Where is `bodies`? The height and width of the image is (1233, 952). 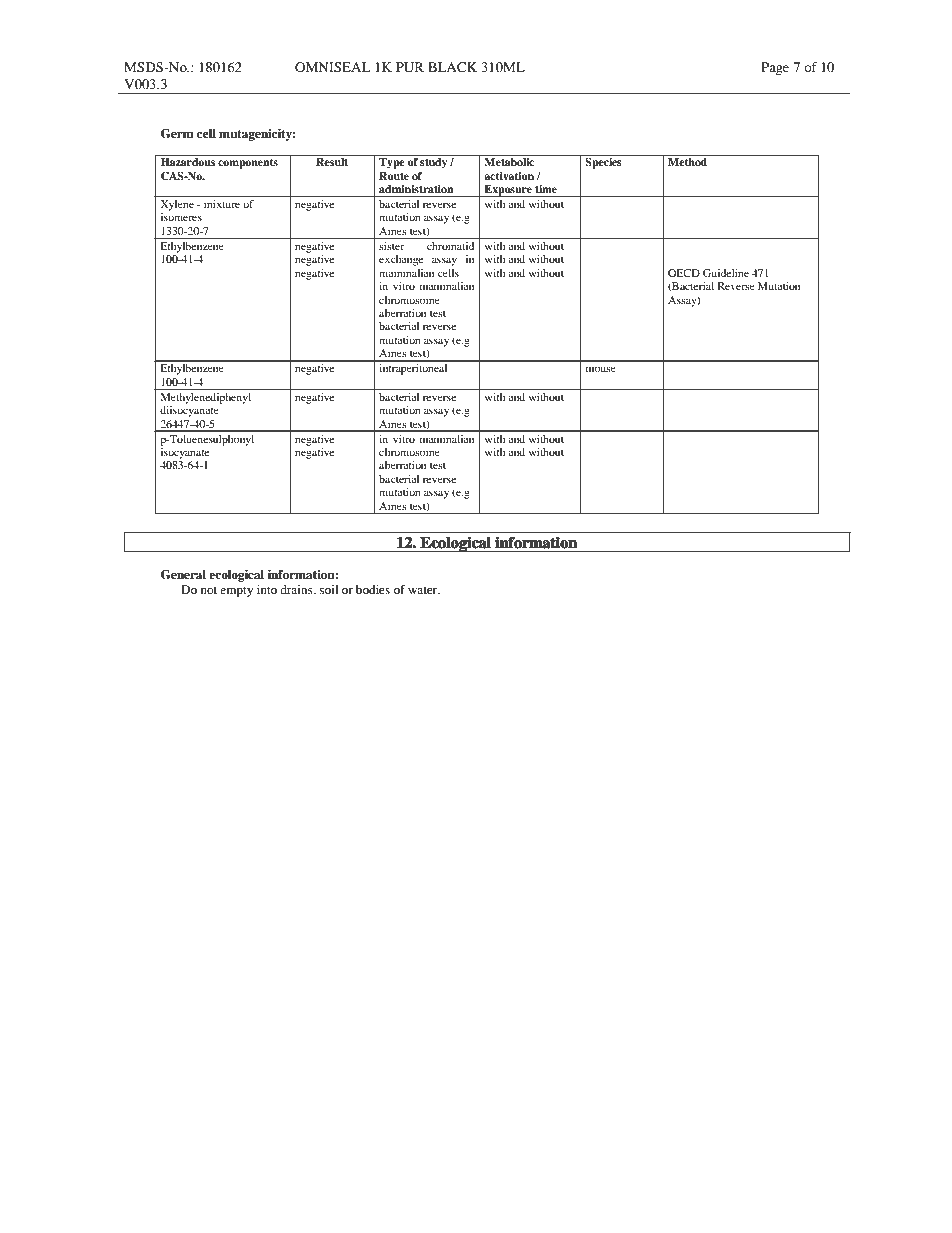
bodies is located at coordinates (373, 589).
